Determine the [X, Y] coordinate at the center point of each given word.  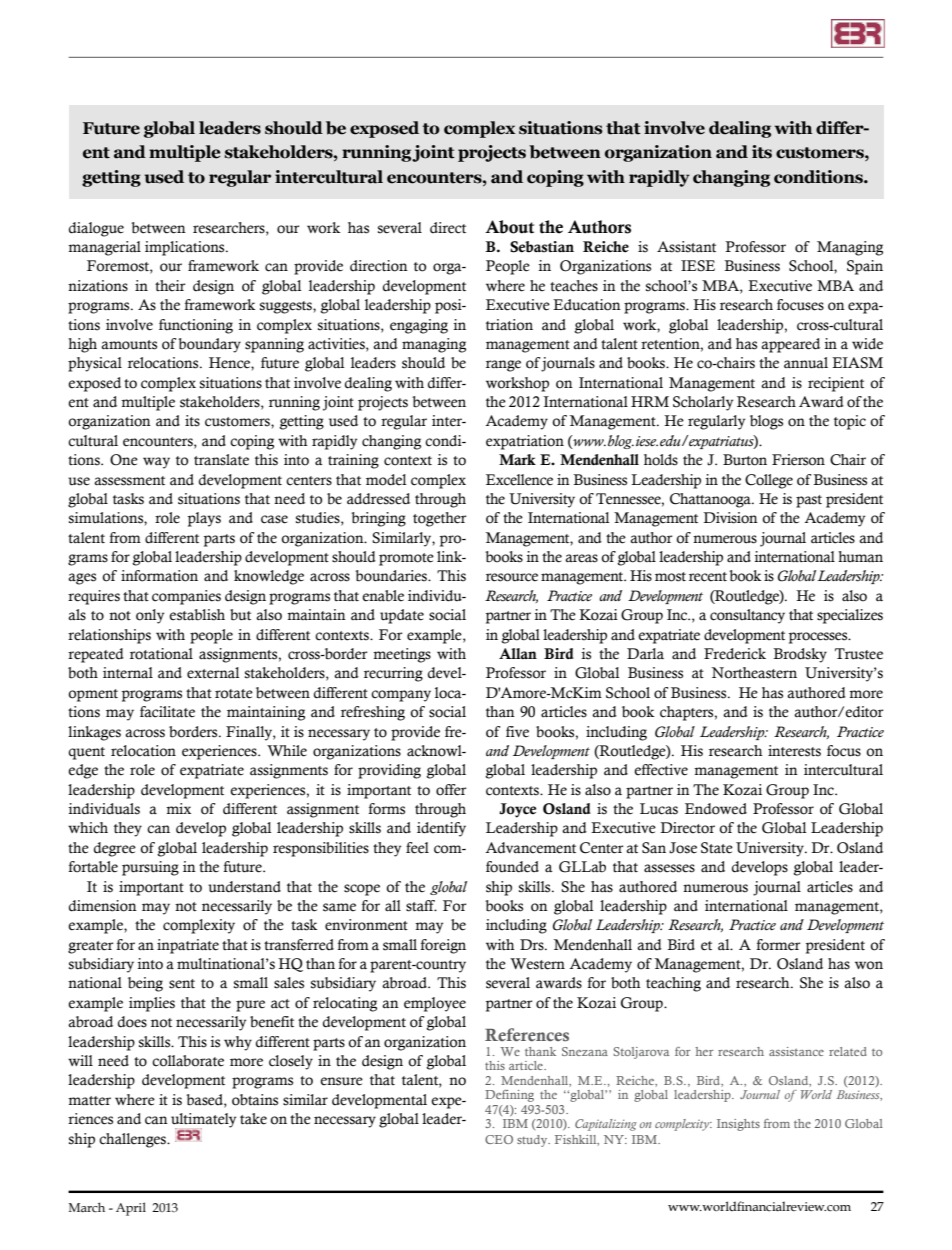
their [170, 286]
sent [182, 984]
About [509, 227]
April [131, 1209]
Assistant [686, 247]
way [156, 463]
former [778, 945]
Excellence [519, 480]
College [769, 481]
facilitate [167, 712]
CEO [499, 1139]
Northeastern [754, 673]
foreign [443, 946]
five [517, 732]
